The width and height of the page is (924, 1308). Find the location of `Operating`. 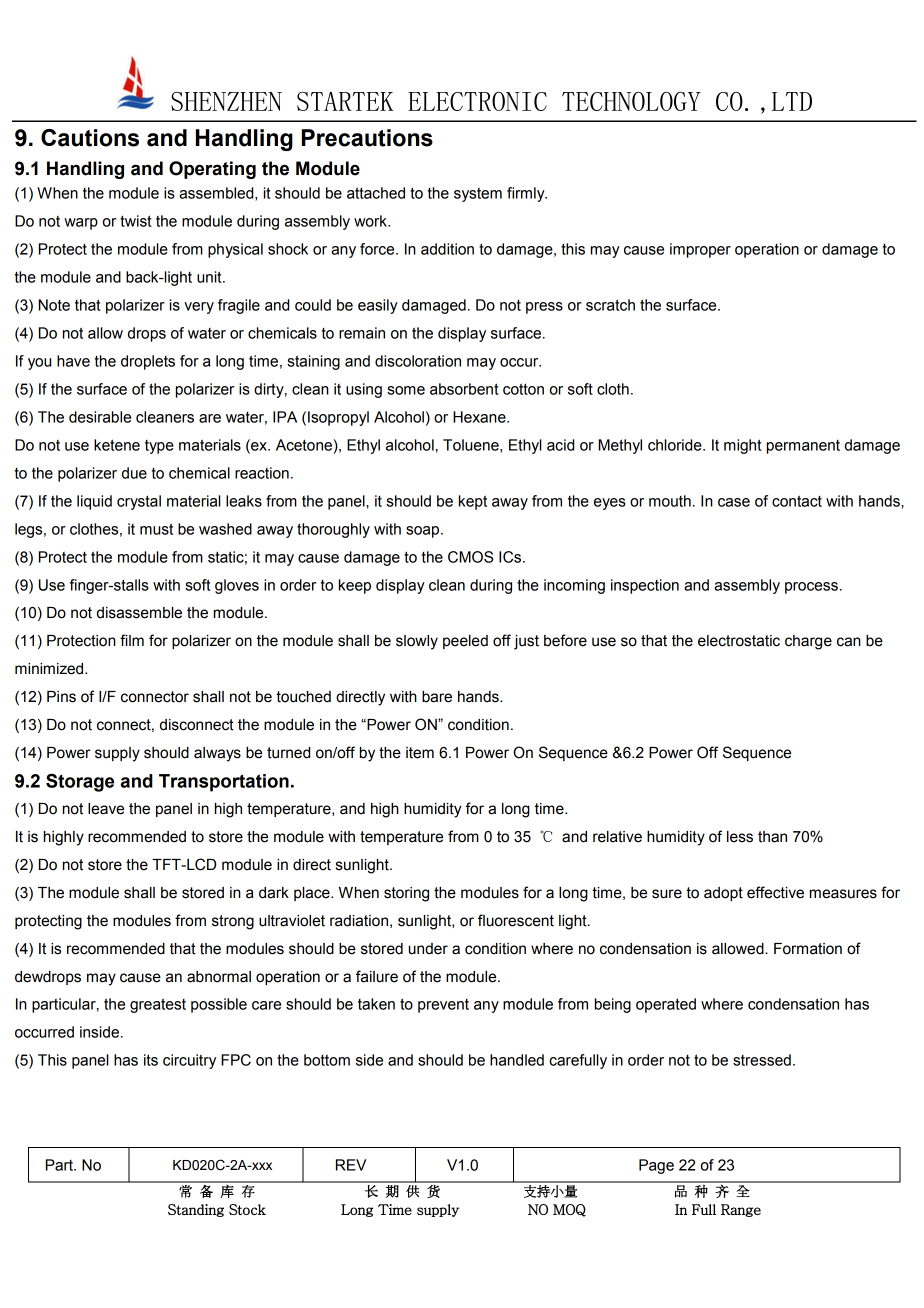

Operating is located at coordinates (212, 170).
